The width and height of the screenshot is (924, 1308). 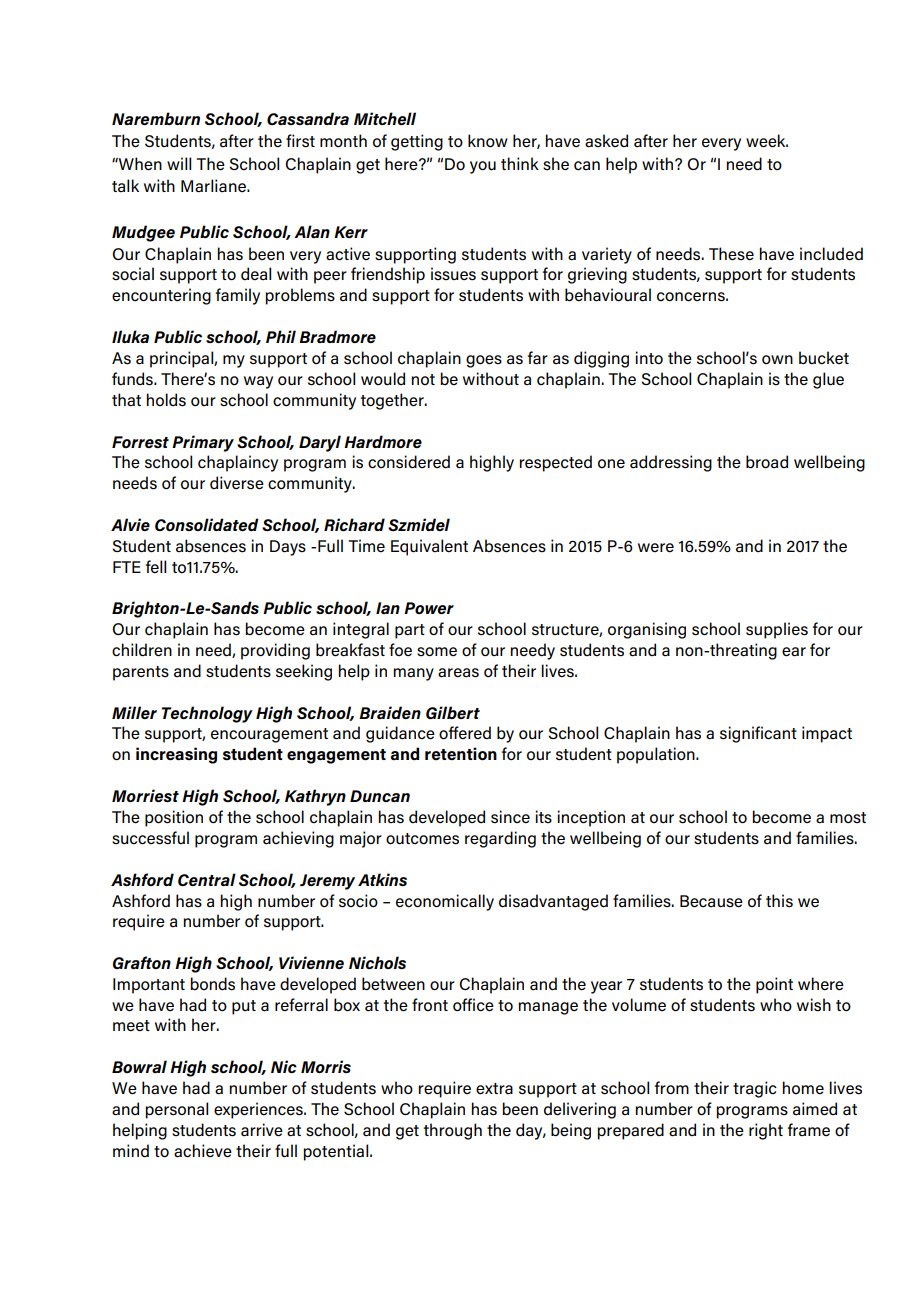 What do you see at coordinates (207, 879) in the screenshot?
I see `Central` at bounding box center [207, 879].
